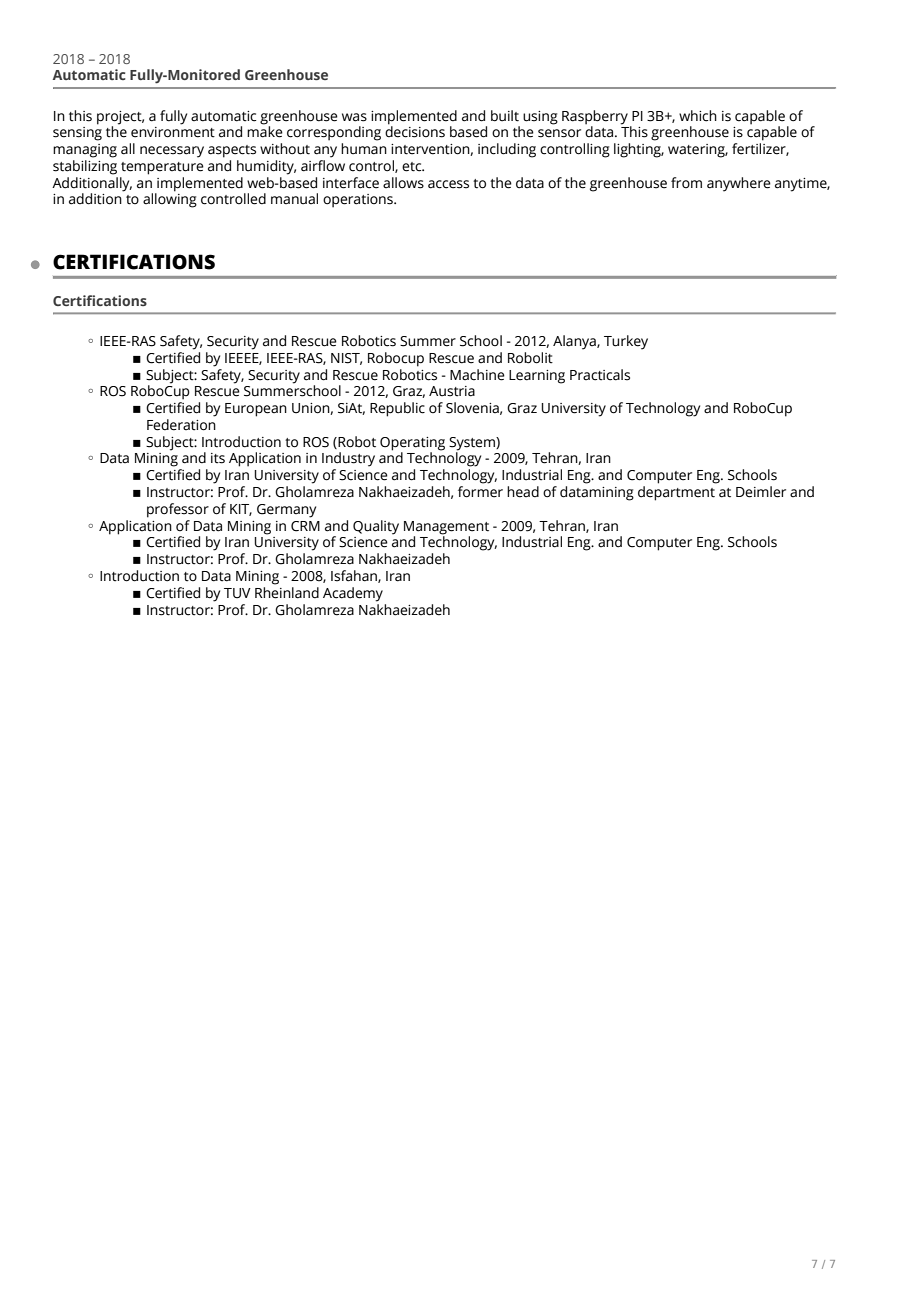 The image size is (924, 1307). What do you see at coordinates (676, 493) in the document?
I see `department` at bounding box center [676, 493].
